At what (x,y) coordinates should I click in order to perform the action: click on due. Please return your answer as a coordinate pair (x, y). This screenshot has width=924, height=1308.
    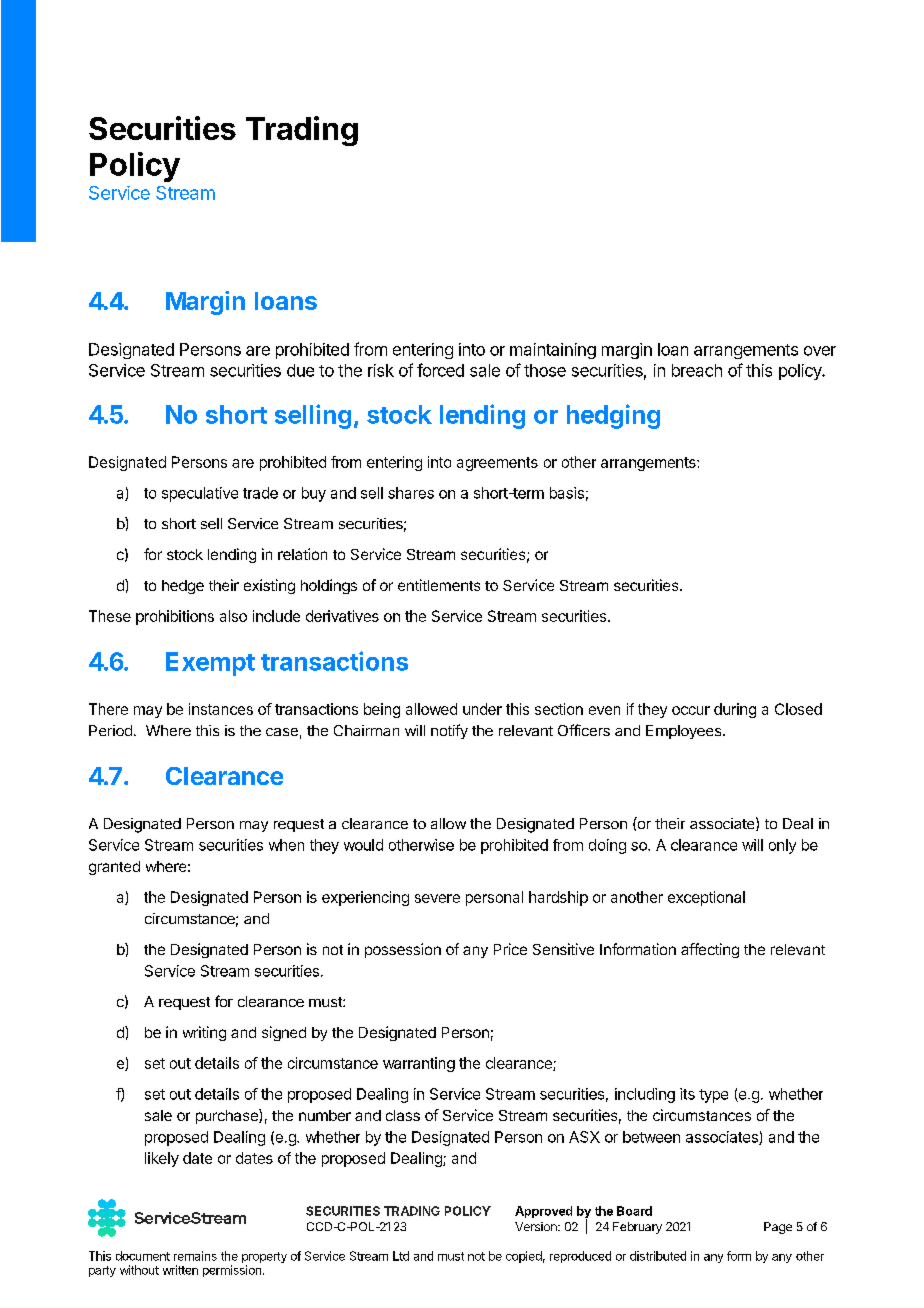
    Looking at the image, I should click on (300, 370).
